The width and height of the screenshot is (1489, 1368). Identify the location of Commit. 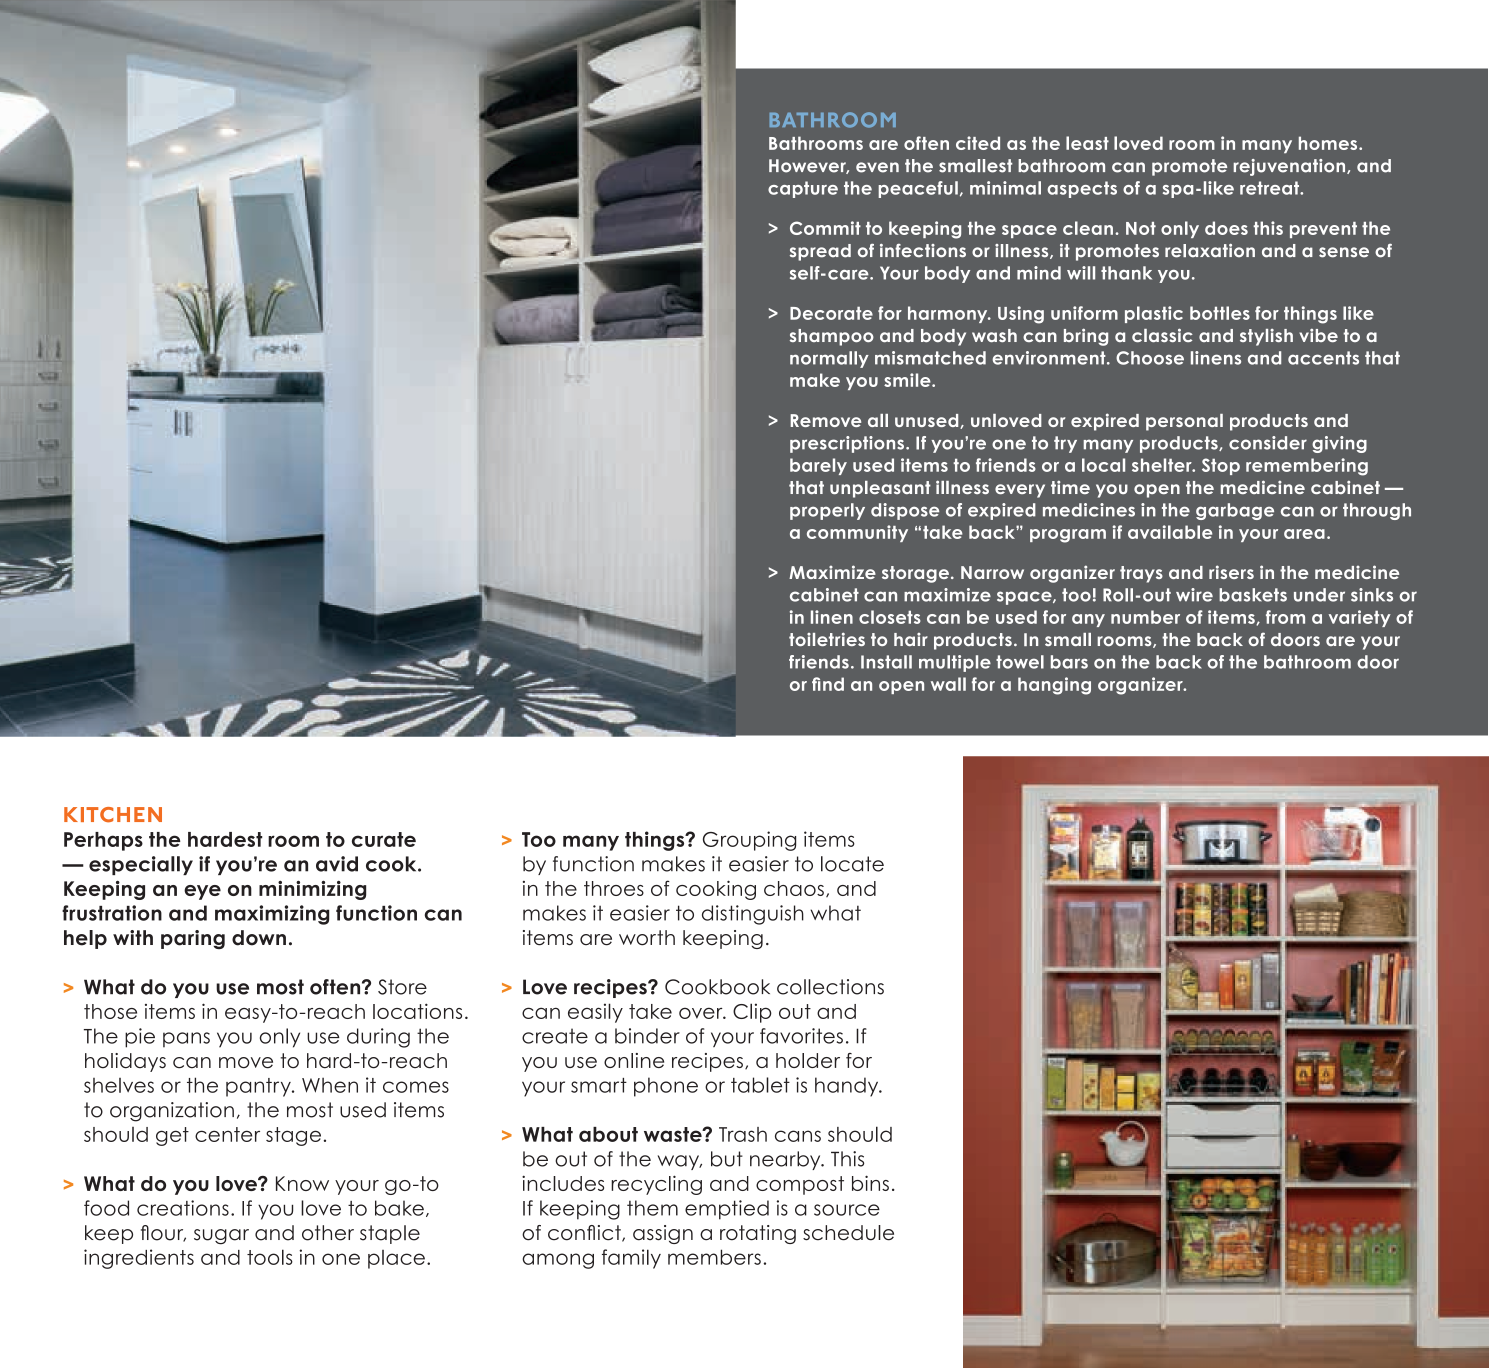
(825, 228).
